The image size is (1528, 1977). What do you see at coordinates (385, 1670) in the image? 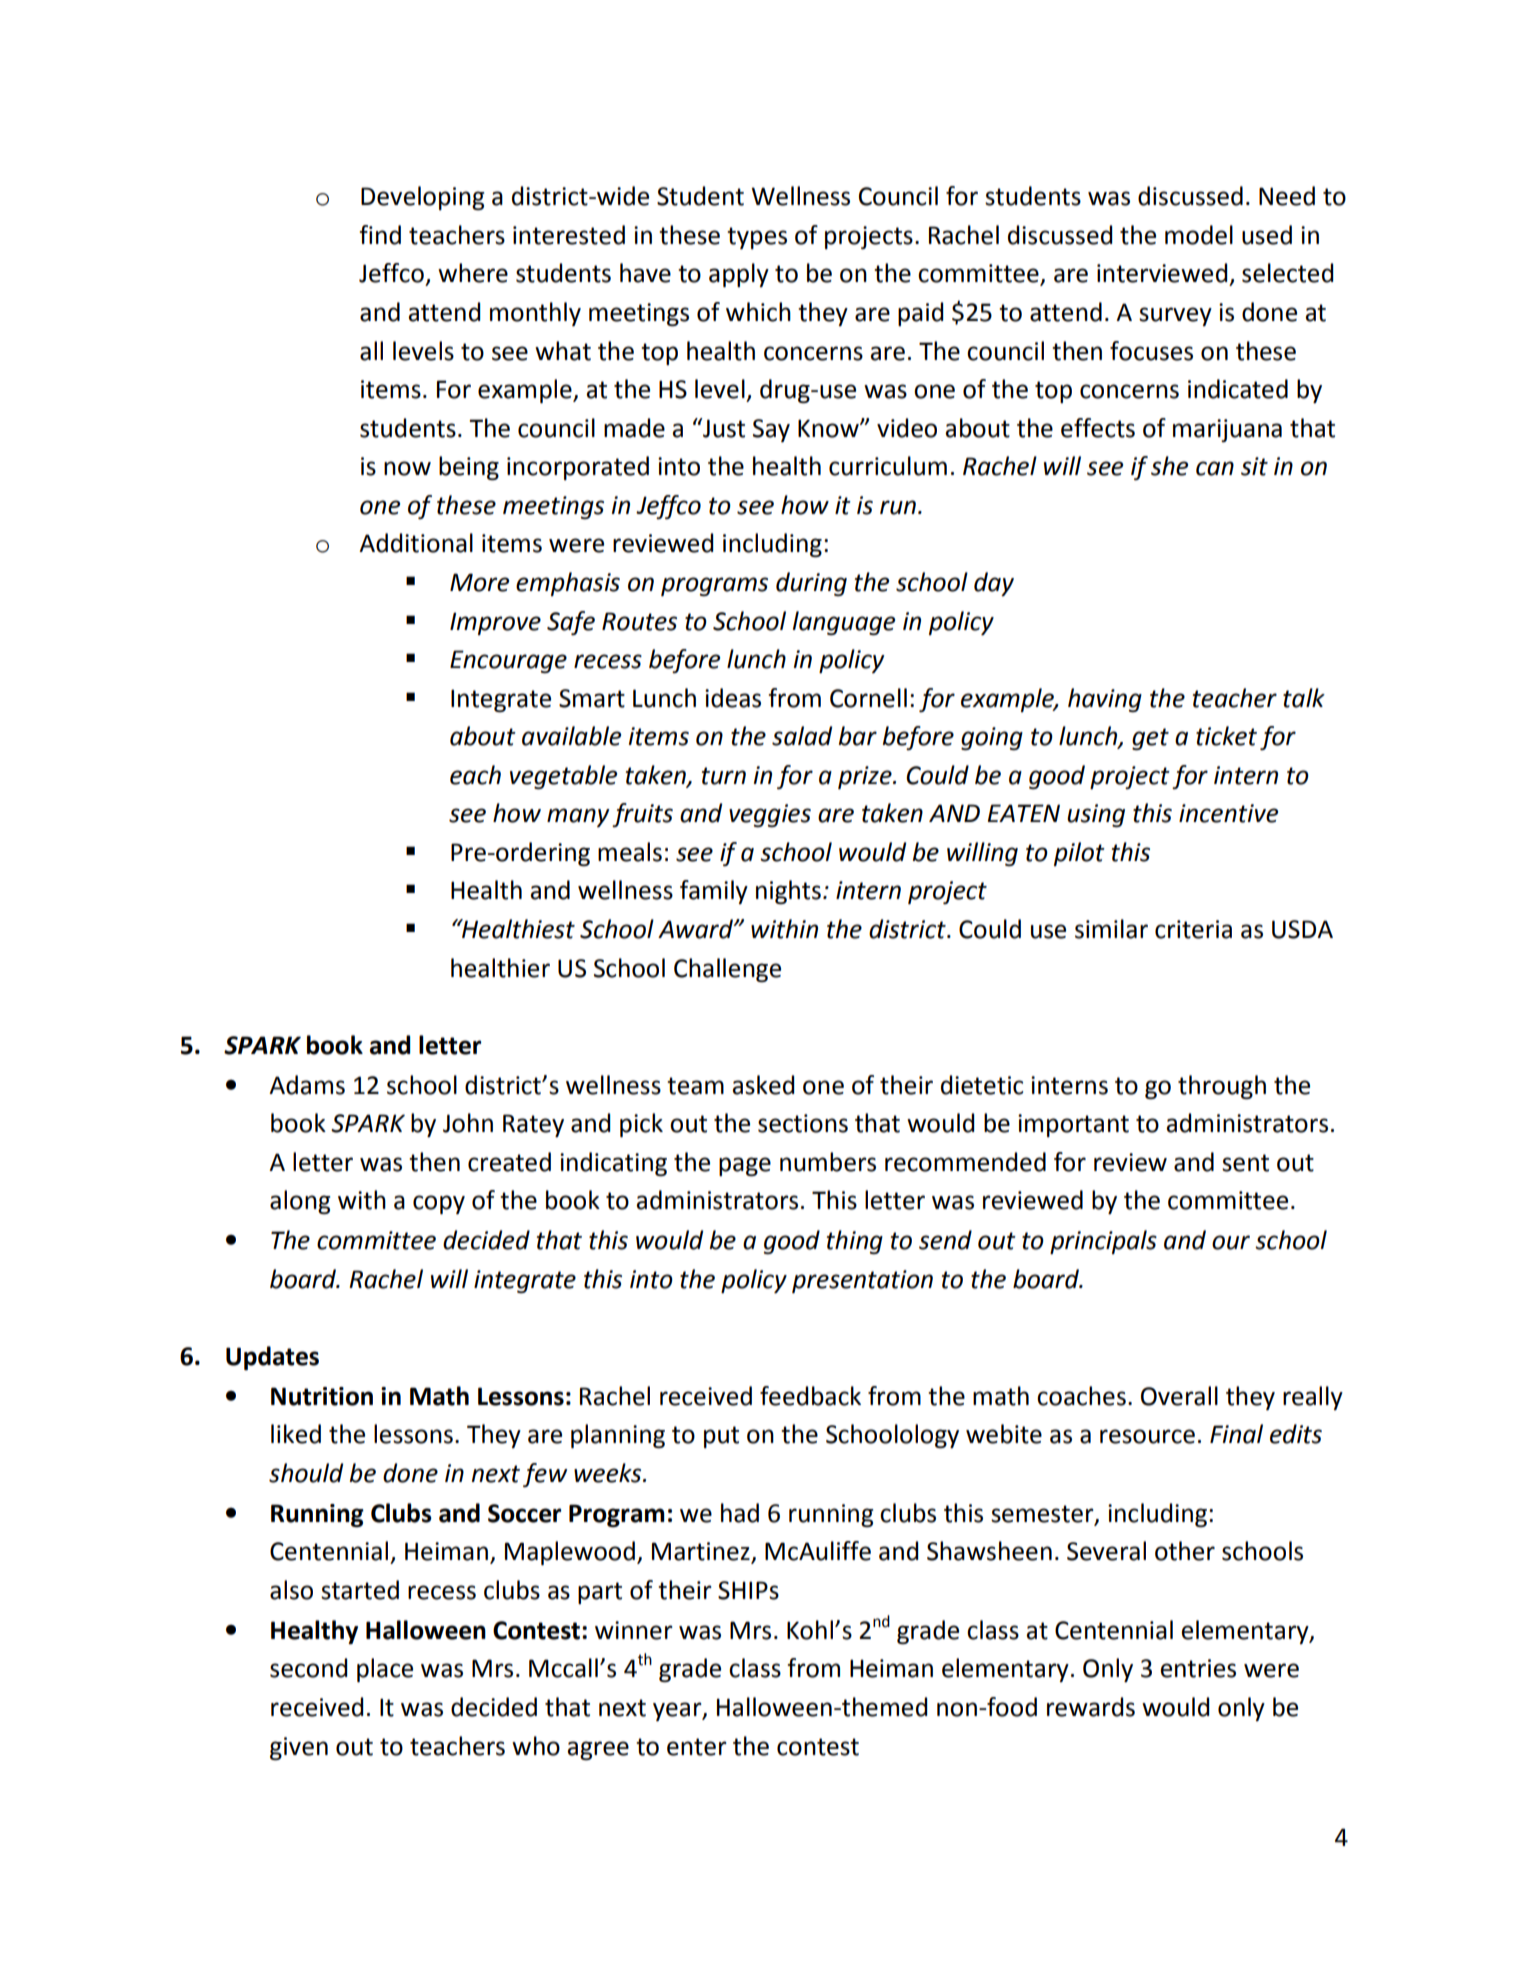
I see `place` at bounding box center [385, 1670].
